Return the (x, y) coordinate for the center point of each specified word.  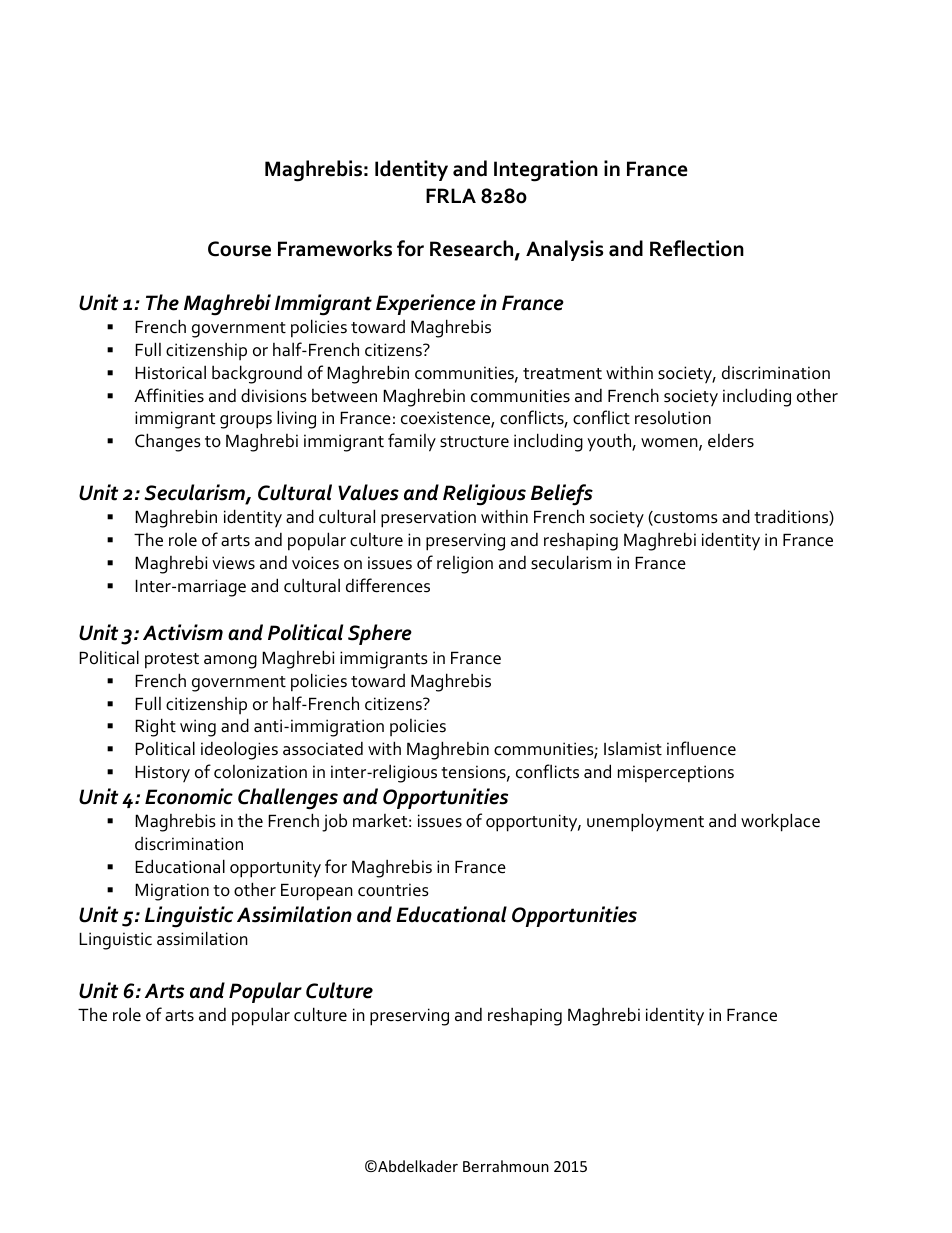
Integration (546, 171)
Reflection (697, 248)
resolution (673, 418)
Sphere (380, 634)
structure (474, 442)
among (230, 662)
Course (239, 249)
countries (393, 890)
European (317, 892)
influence (701, 748)
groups (246, 422)
